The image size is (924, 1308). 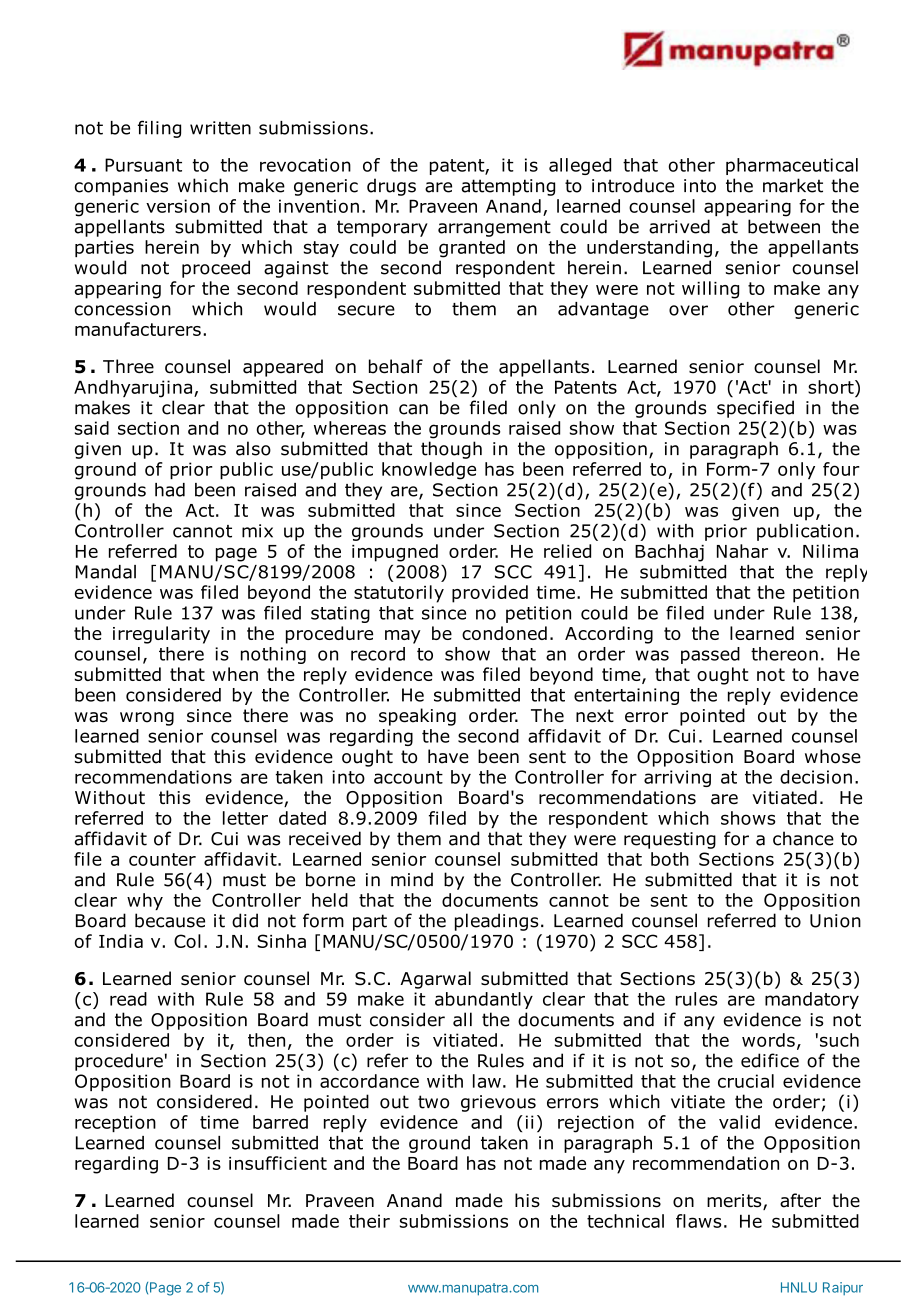 What do you see at coordinates (841, 469) in the page?
I see `four` at bounding box center [841, 469].
